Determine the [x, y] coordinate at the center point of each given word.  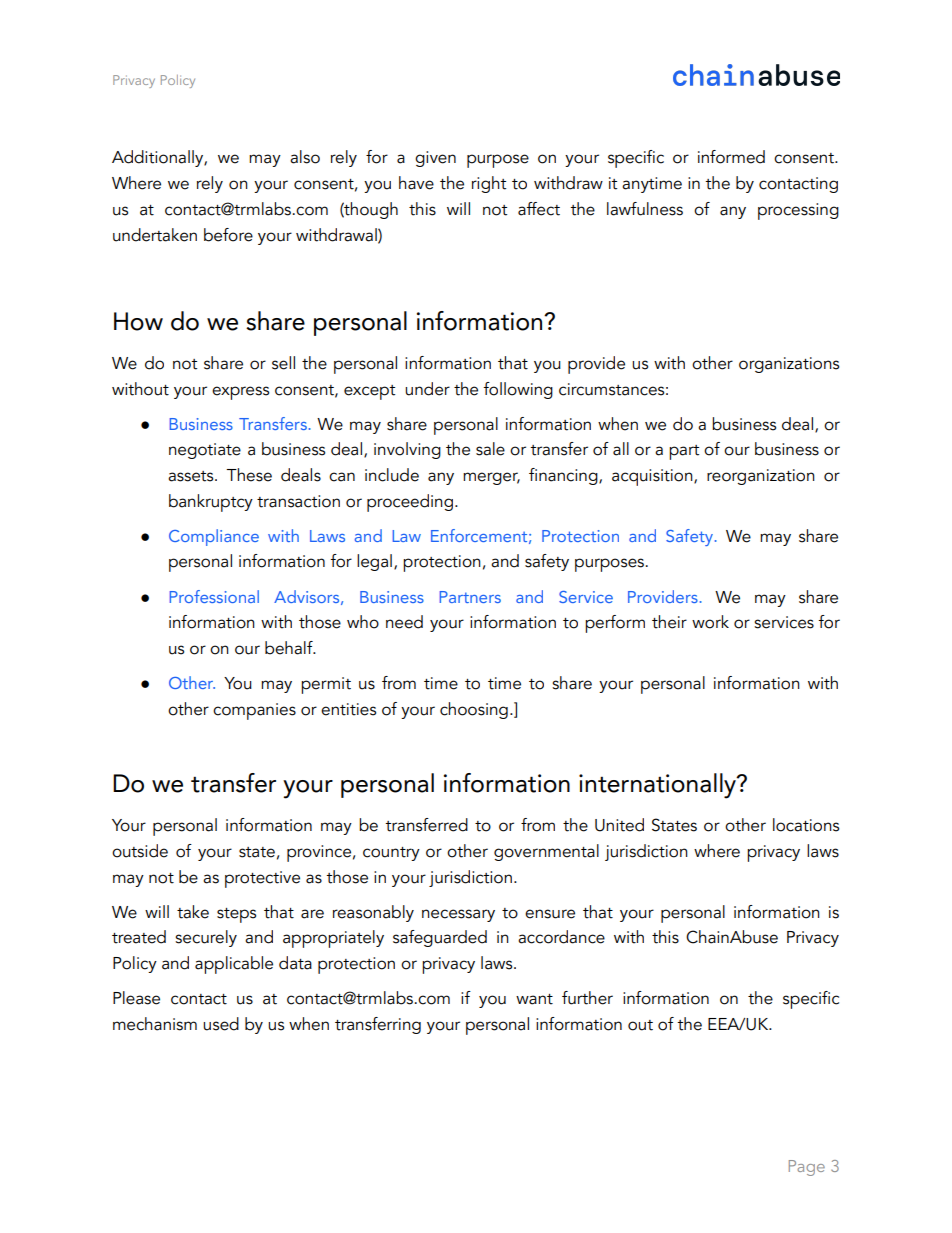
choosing [474, 710]
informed [731, 157]
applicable [234, 965]
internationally [659, 786]
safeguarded [440, 938]
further [587, 998]
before [228, 235]
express [240, 393]
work [710, 622]
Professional [214, 596]
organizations [789, 365]
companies [254, 711]
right [489, 184]
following [518, 390]
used [221, 1024]
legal [374, 562]
